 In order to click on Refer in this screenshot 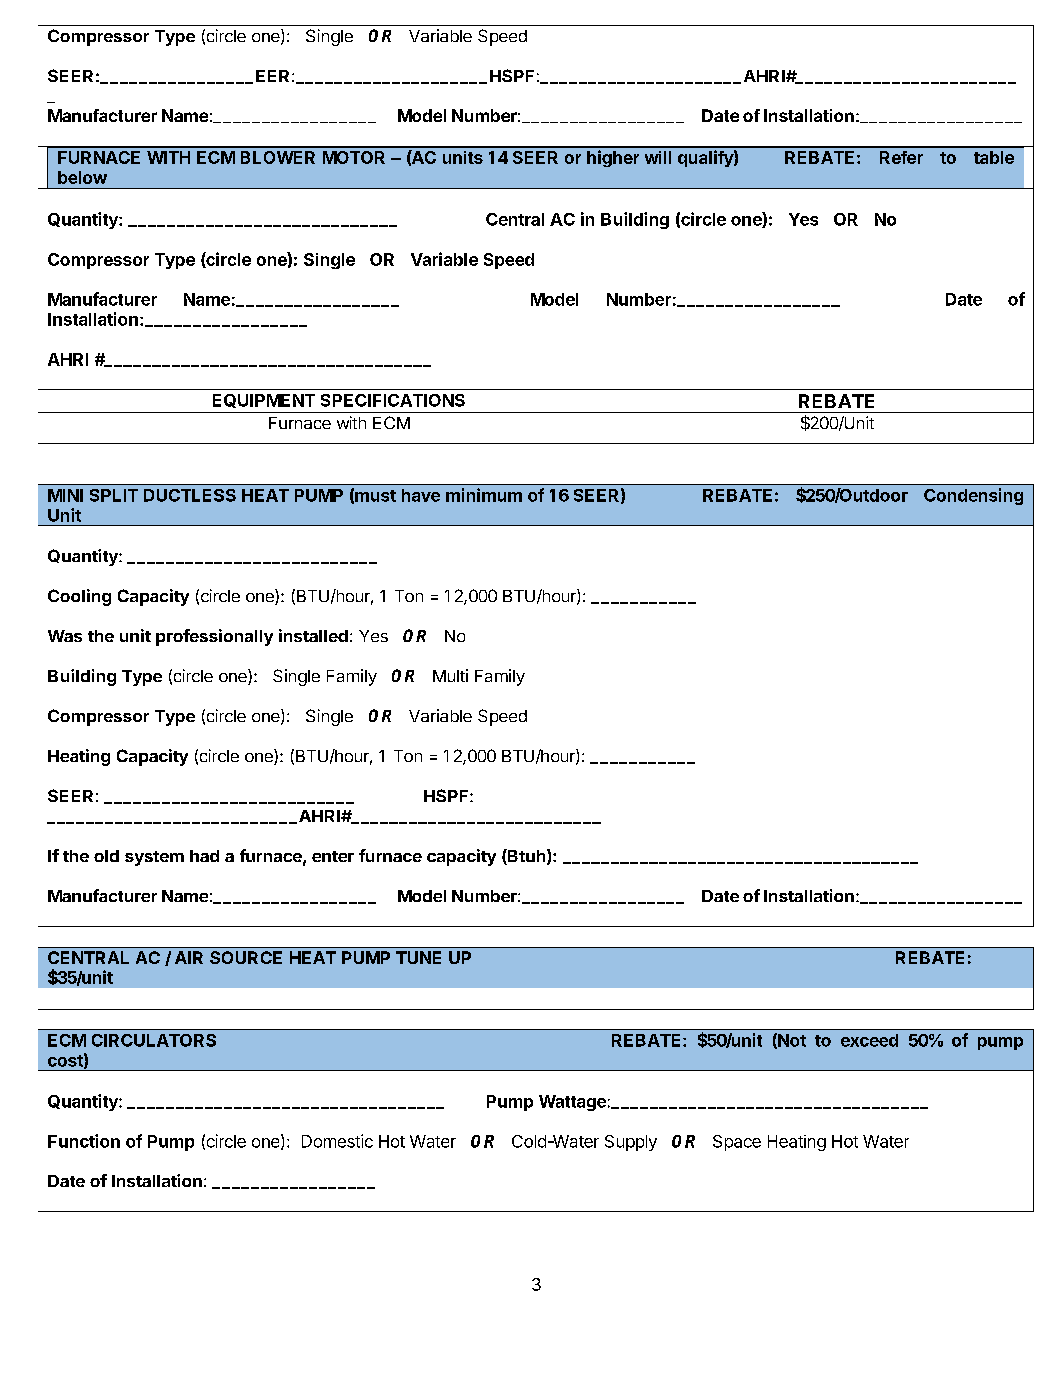, I will do `click(901, 157)`.
